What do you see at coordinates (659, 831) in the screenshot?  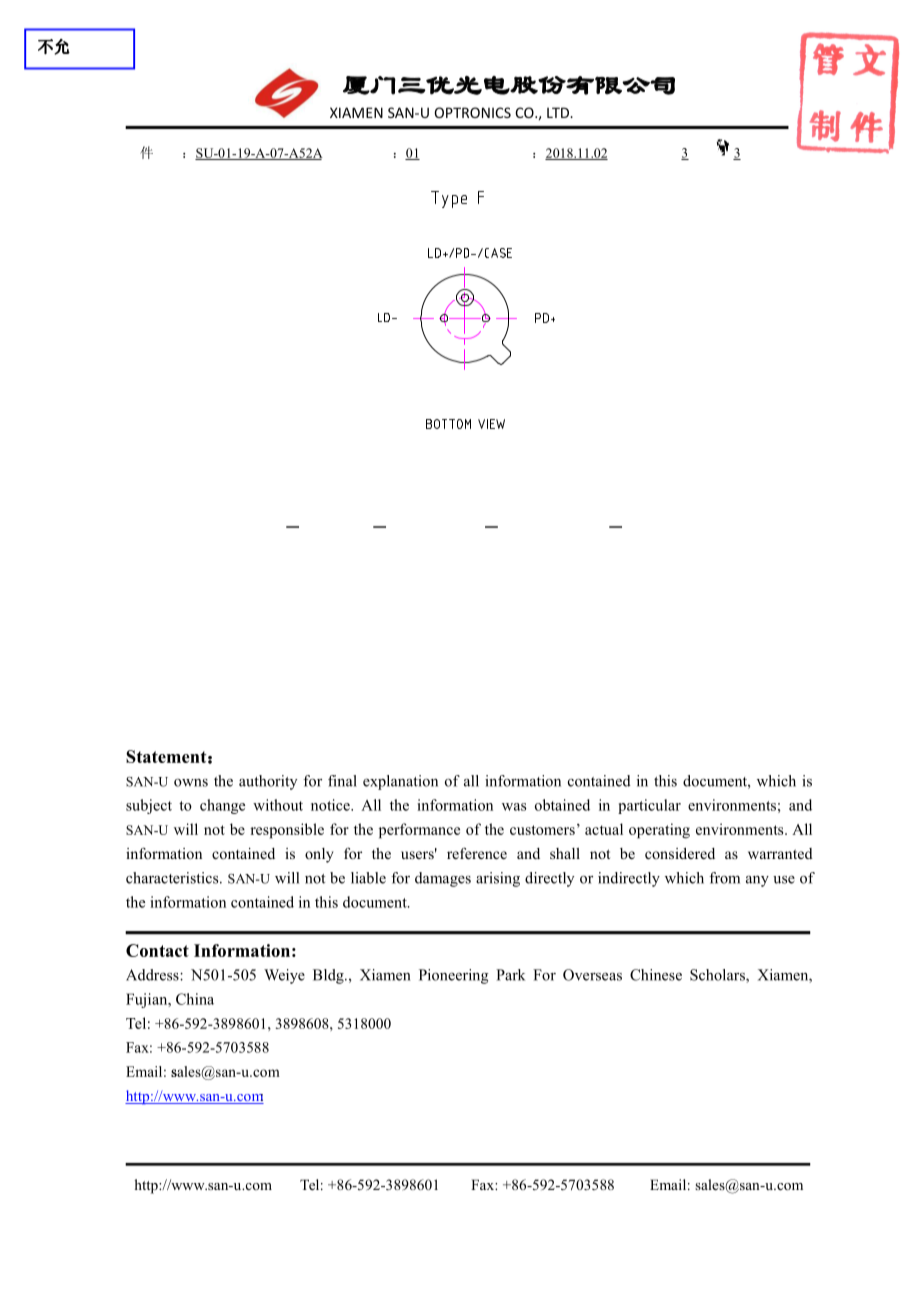 I see `operating` at bounding box center [659, 831].
